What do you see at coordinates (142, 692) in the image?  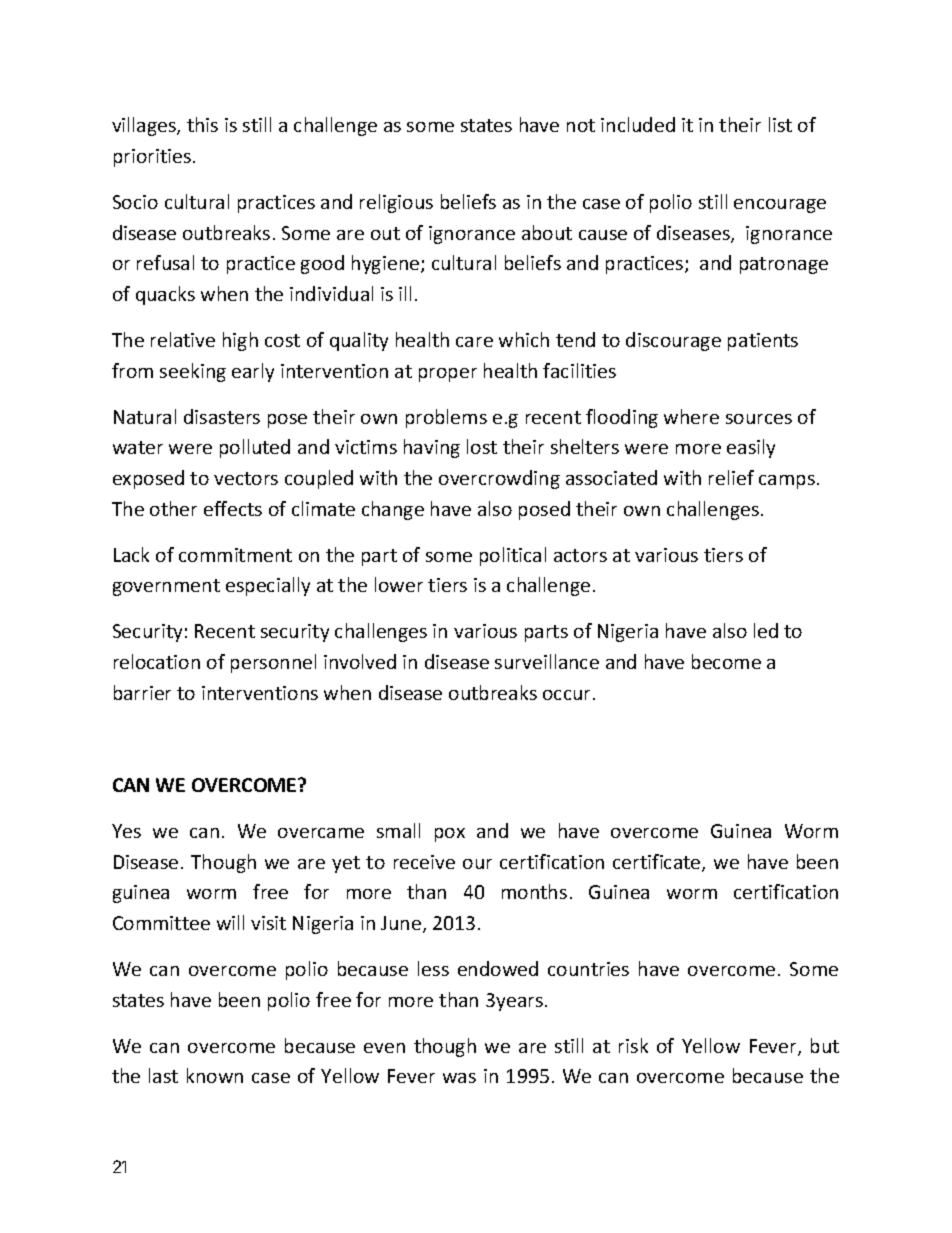 I see `barrier` at bounding box center [142, 692].
